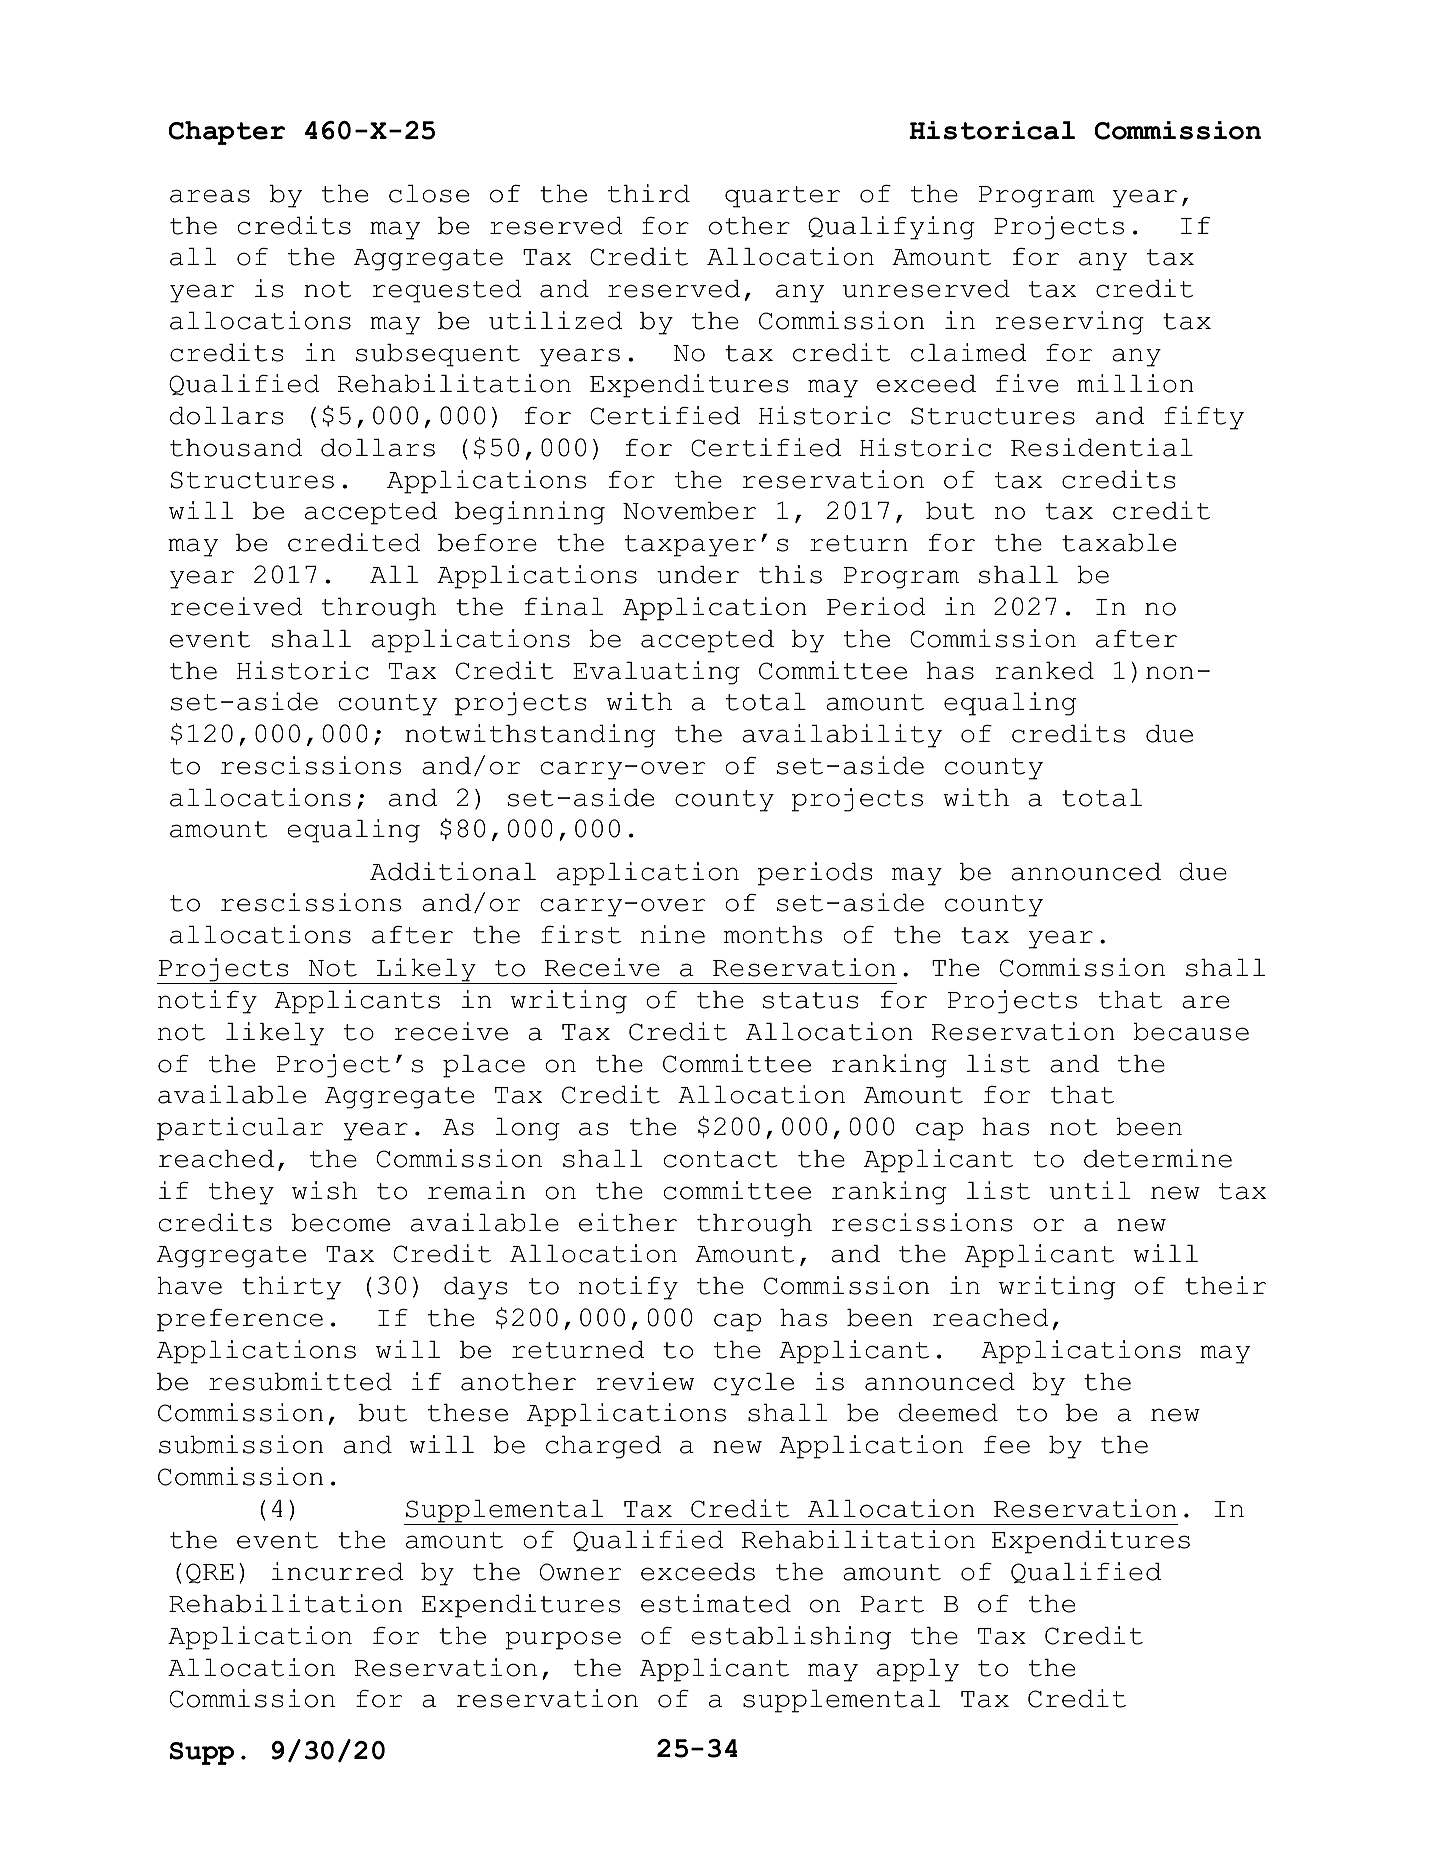 This page has height=1852, width=1431. I want to click on determine, so click(1158, 1158).
